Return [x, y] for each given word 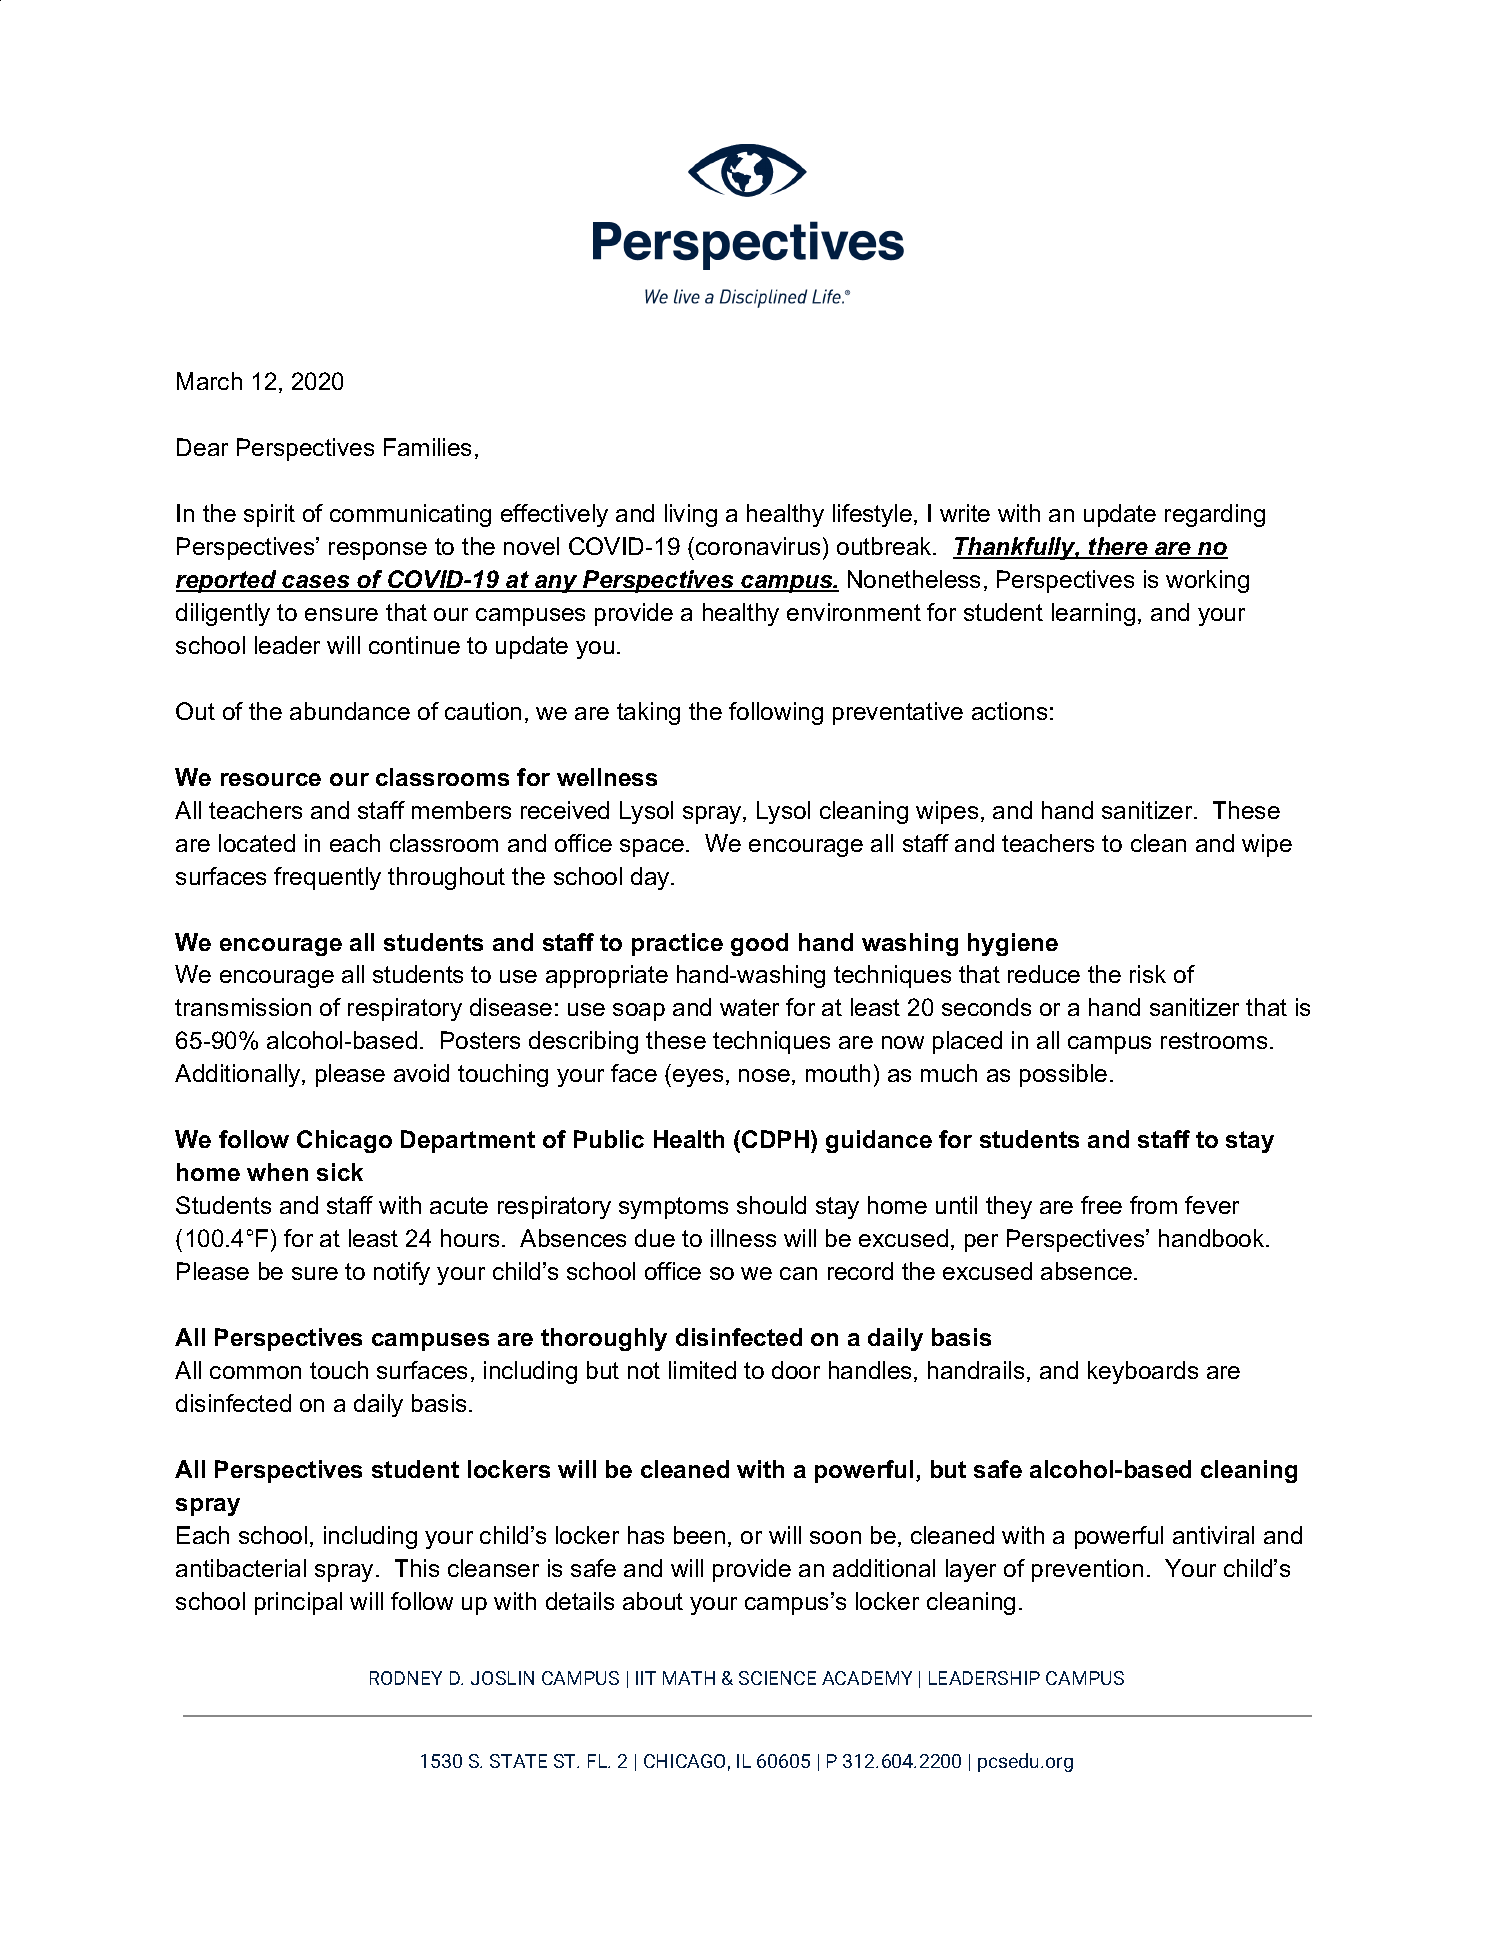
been [699, 1535]
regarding [1215, 515]
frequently [327, 878]
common [255, 1372]
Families [427, 447]
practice [677, 944]
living [691, 515]
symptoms [673, 1208]
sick [340, 1172]
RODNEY [406, 1678]
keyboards [1143, 1372]
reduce [1044, 974]
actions [1009, 711]
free [1101, 1205]
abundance [350, 711]
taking [648, 713]
